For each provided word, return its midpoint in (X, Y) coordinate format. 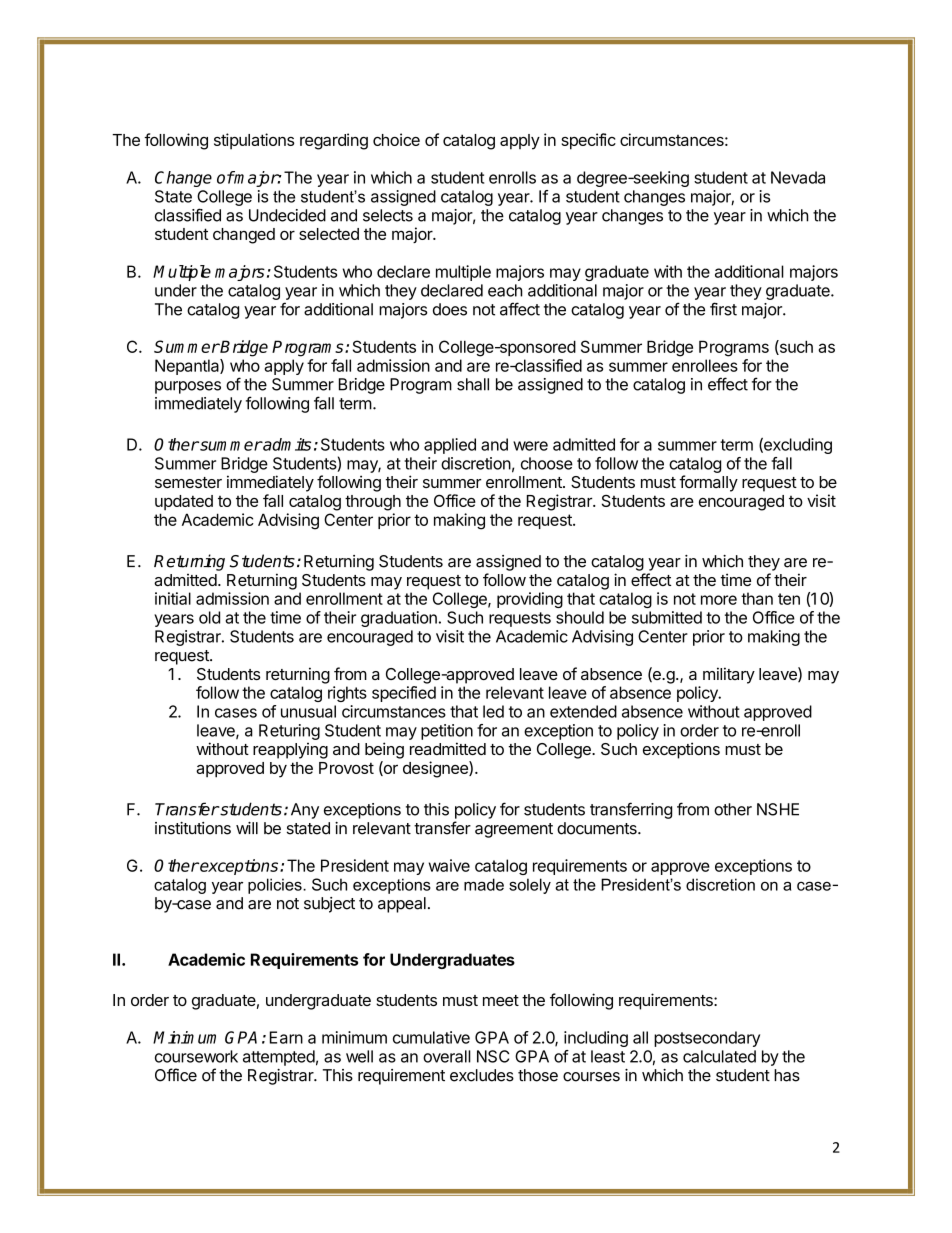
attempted (279, 1058)
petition (447, 732)
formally (708, 483)
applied (450, 446)
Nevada (798, 177)
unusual (308, 711)
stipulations (254, 141)
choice (396, 139)
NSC (493, 1056)
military (729, 675)
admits (286, 444)
